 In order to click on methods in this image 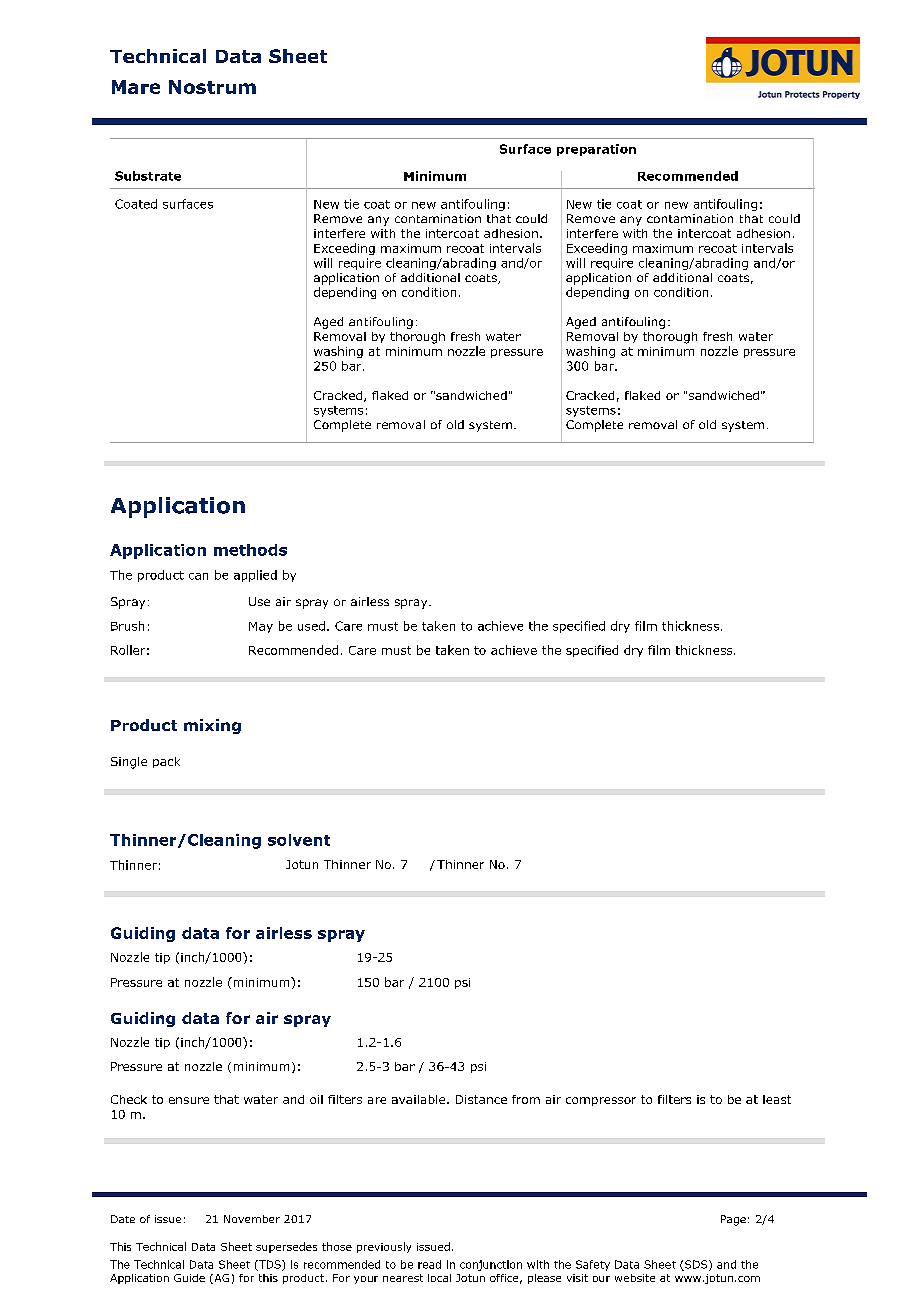, I will do `click(250, 550)`.
